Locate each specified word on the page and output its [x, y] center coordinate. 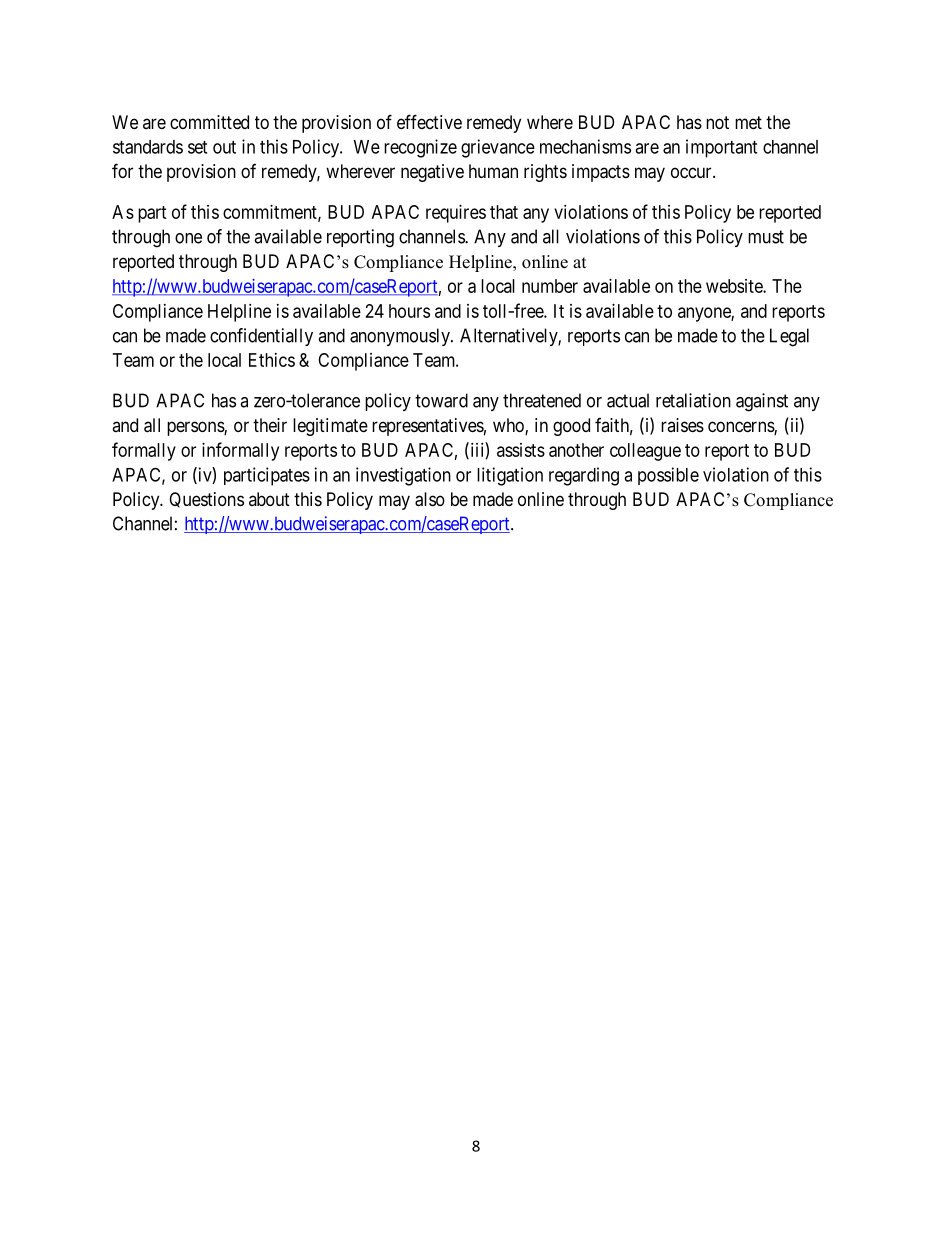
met [748, 122]
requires [456, 214]
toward [441, 400]
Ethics [272, 360]
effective [429, 121]
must [766, 237]
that [504, 212]
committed [209, 122]
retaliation [693, 400]
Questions [206, 500]
